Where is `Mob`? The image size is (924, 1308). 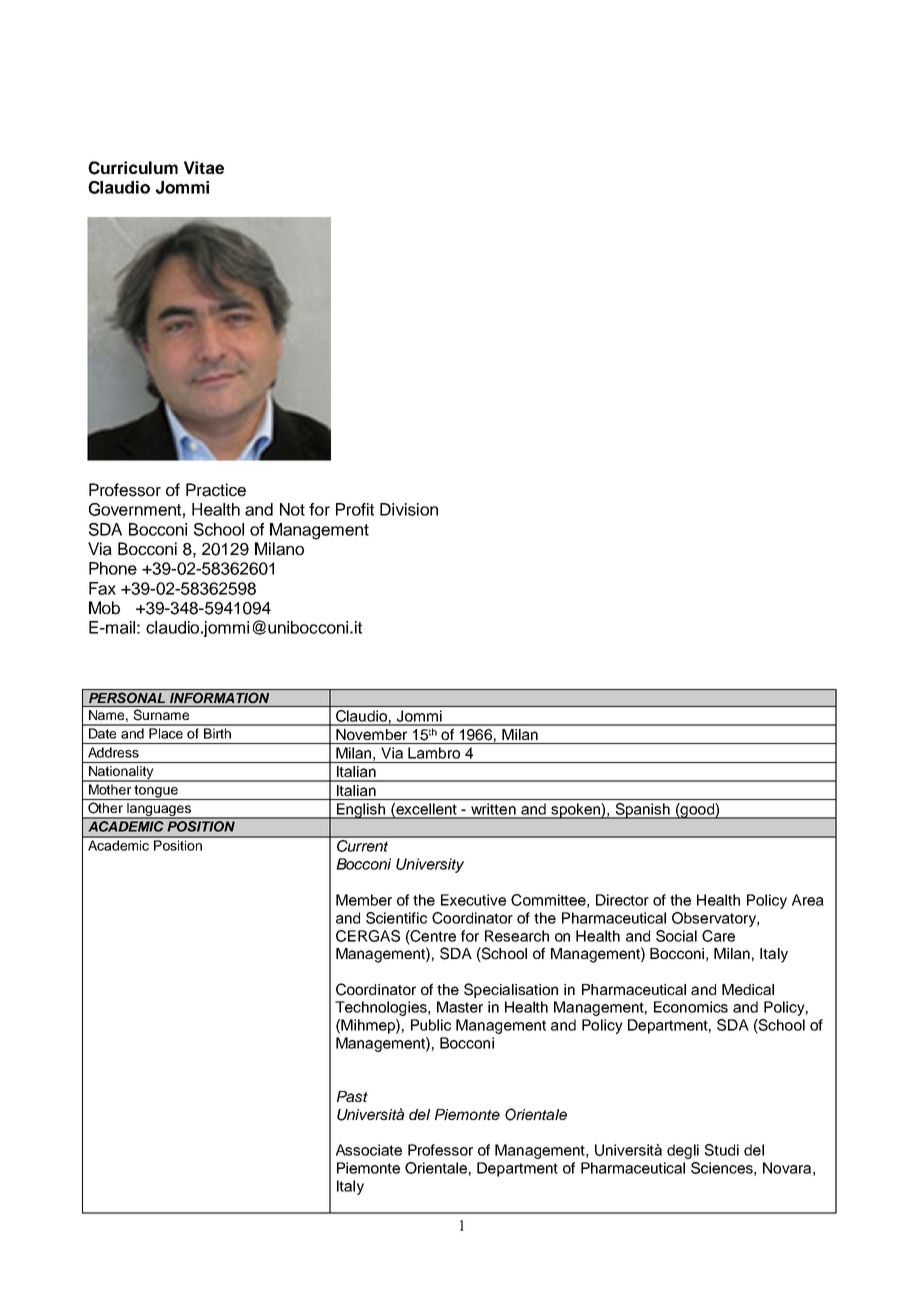 Mob is located at coordinates (104, 608).
